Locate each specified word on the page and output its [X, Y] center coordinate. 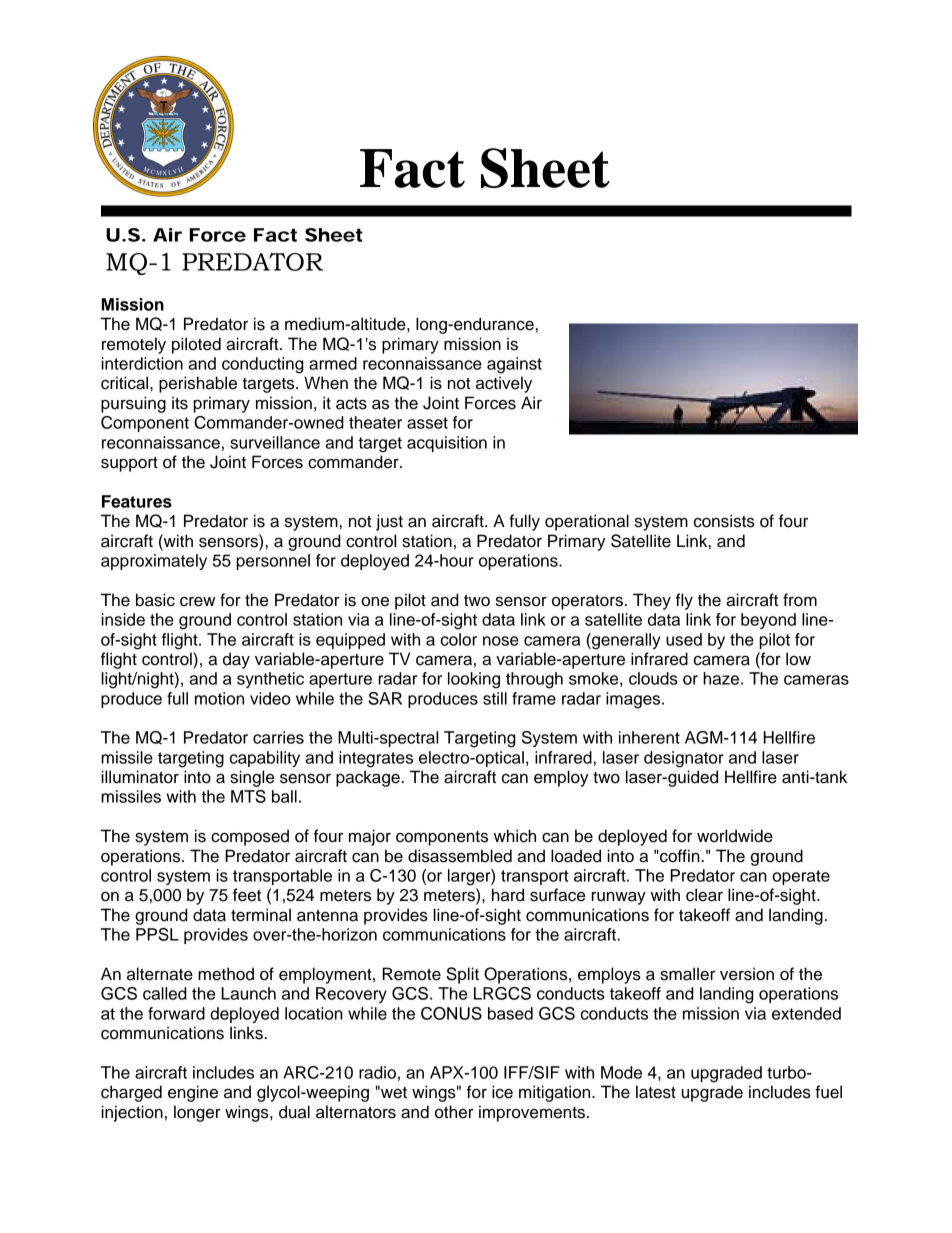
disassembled [460, 856]
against [514, 365]
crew [197, 602]
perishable [198, 384]
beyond [768, 621]
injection [132, 1113]
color [459, 639]
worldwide [735, 836]
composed [250, 837]
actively [504, 384]
